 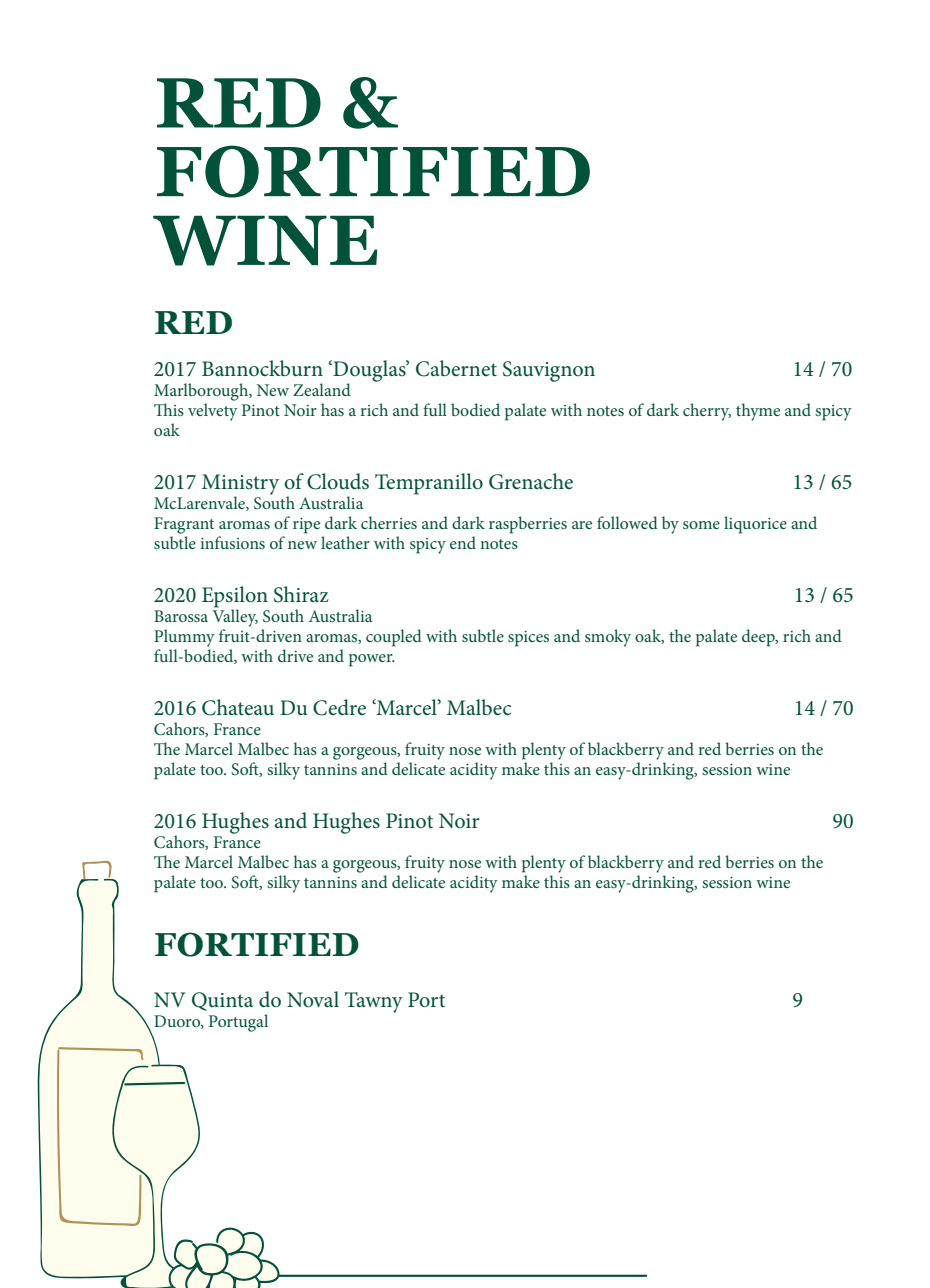 What do you see at coordinates (232, 542) in the page?
I see `infusions` at bounding box center [232, 542].
